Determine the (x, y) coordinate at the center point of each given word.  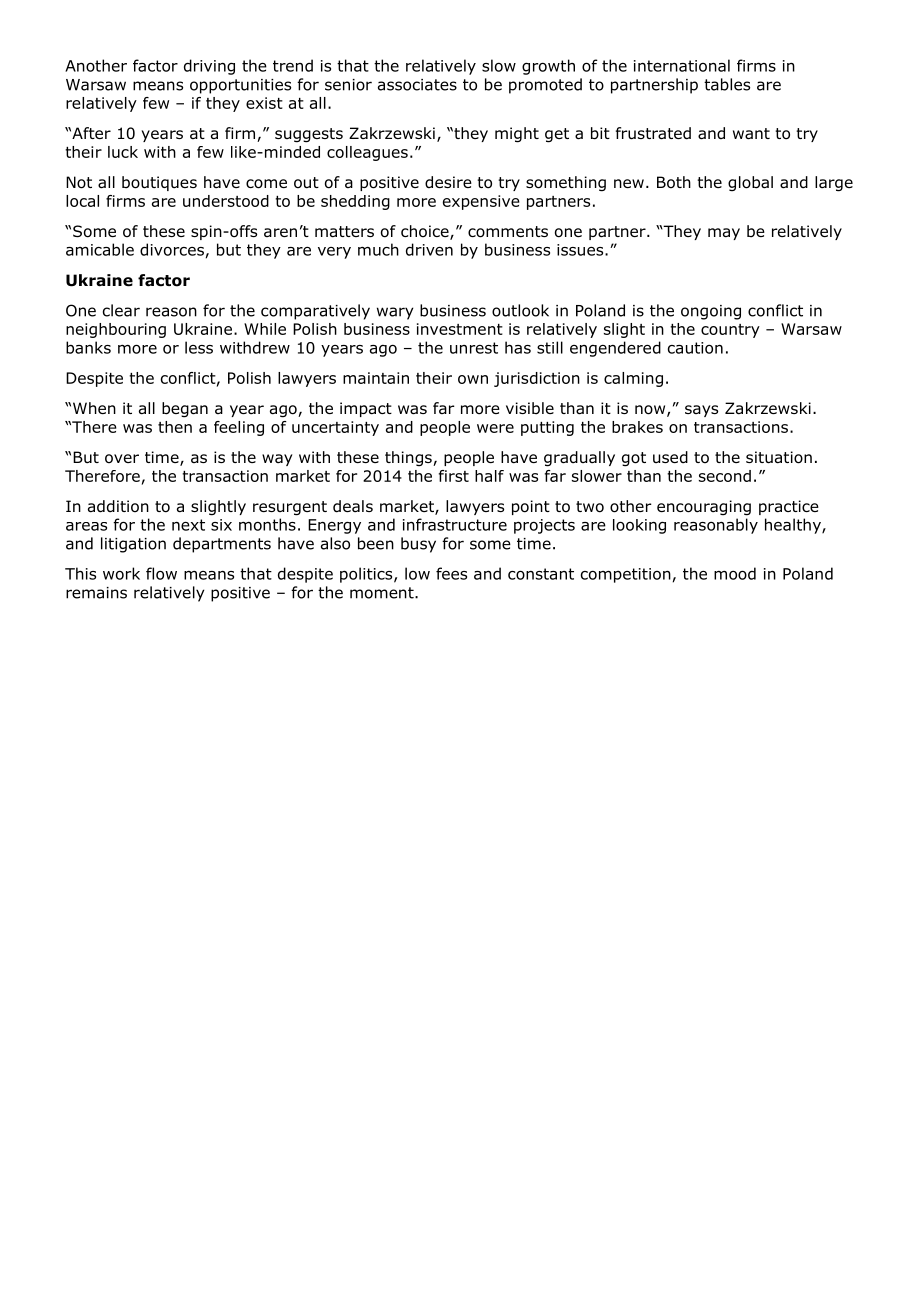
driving (209, 67)
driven (429, 249)
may (724, 234)
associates (417, 85)
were (495, 428)
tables (727, 84)
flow (161, 573)
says (701, 411)
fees (451, 573)
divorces (172, 249)
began (185, 410)
